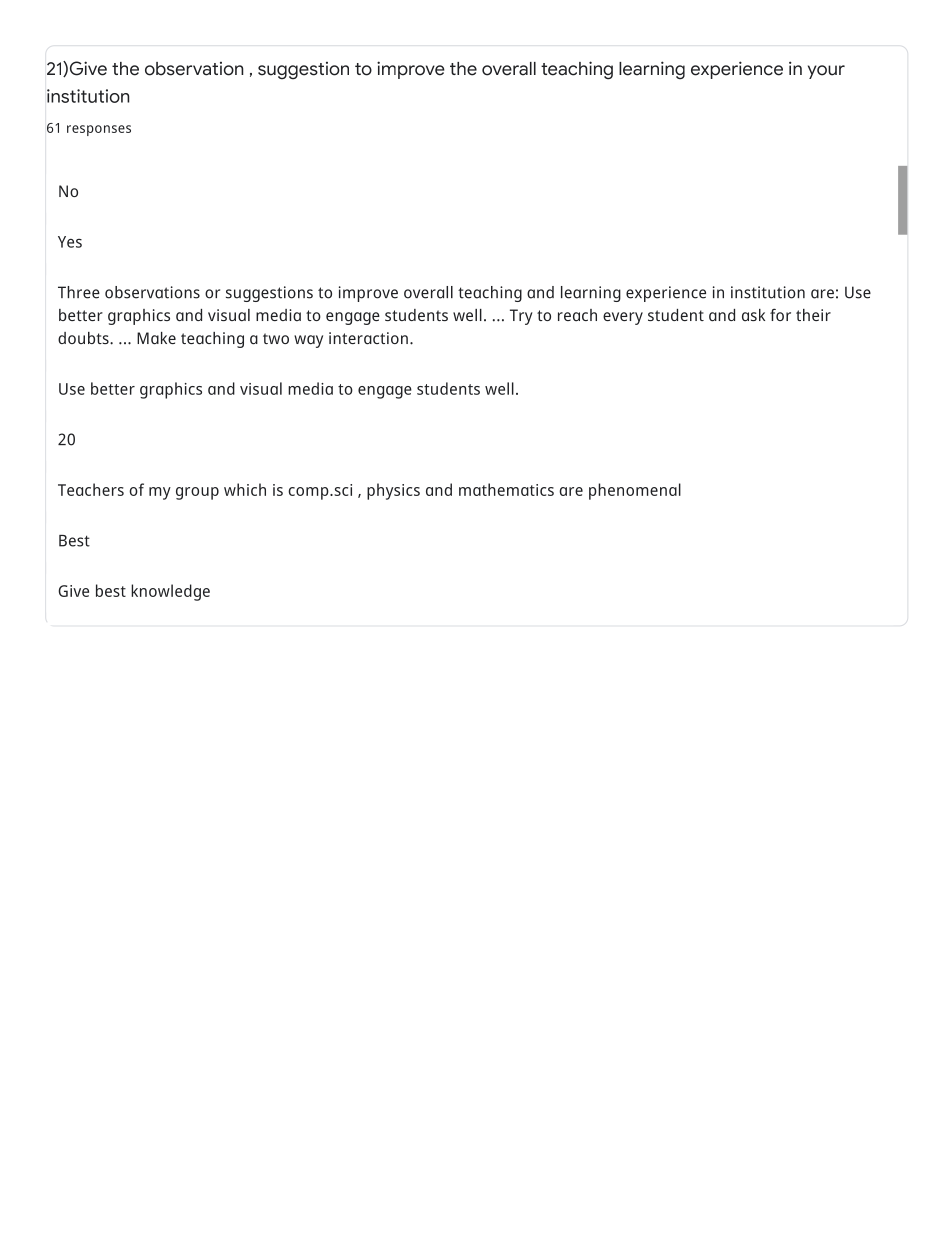  What do you see at coordinates (753, 315) in the screenshot?
I see `ask` at bounding box center [753, 315].
